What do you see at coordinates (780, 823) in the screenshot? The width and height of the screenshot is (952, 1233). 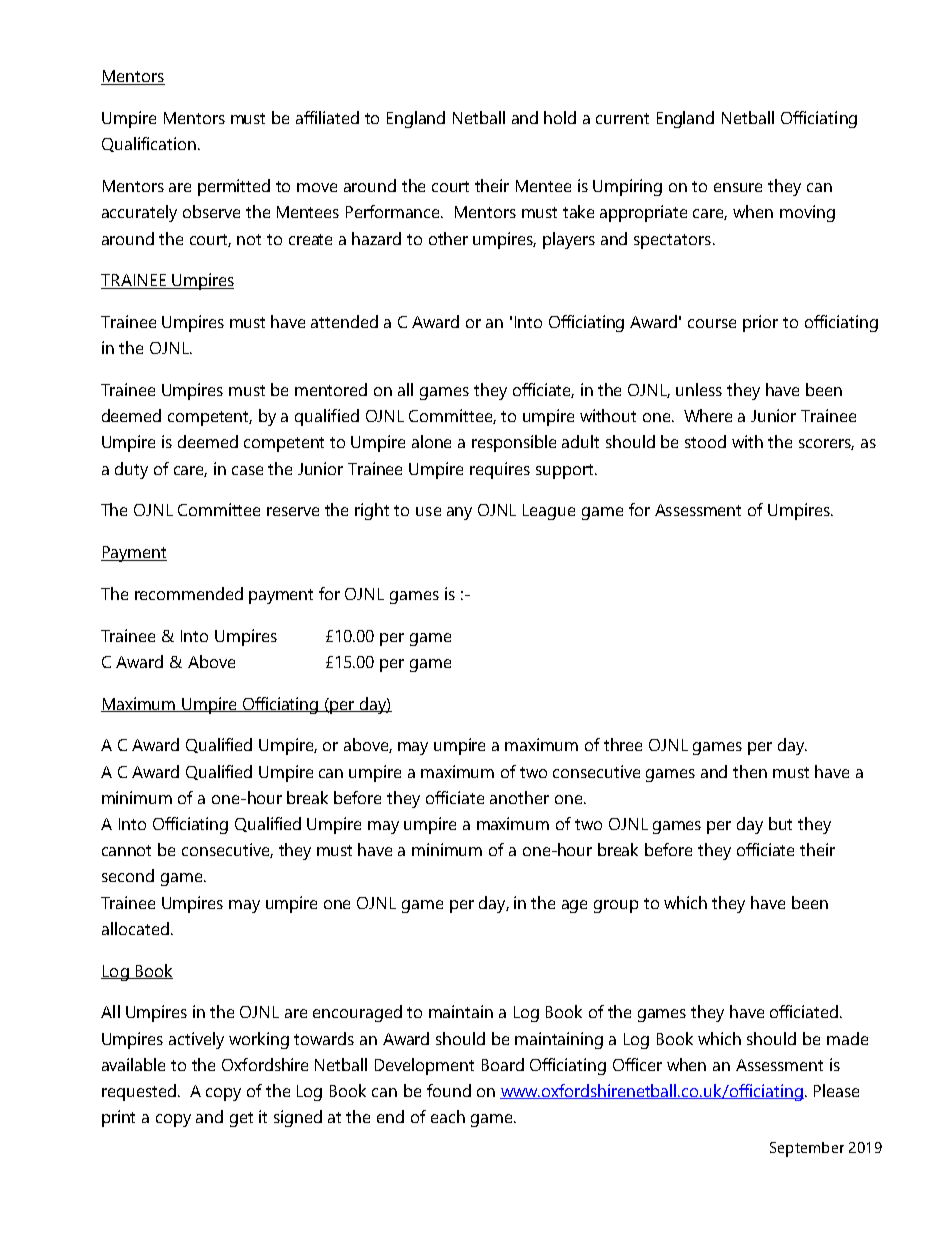 I see `but` at bounding box center [780, 823].
